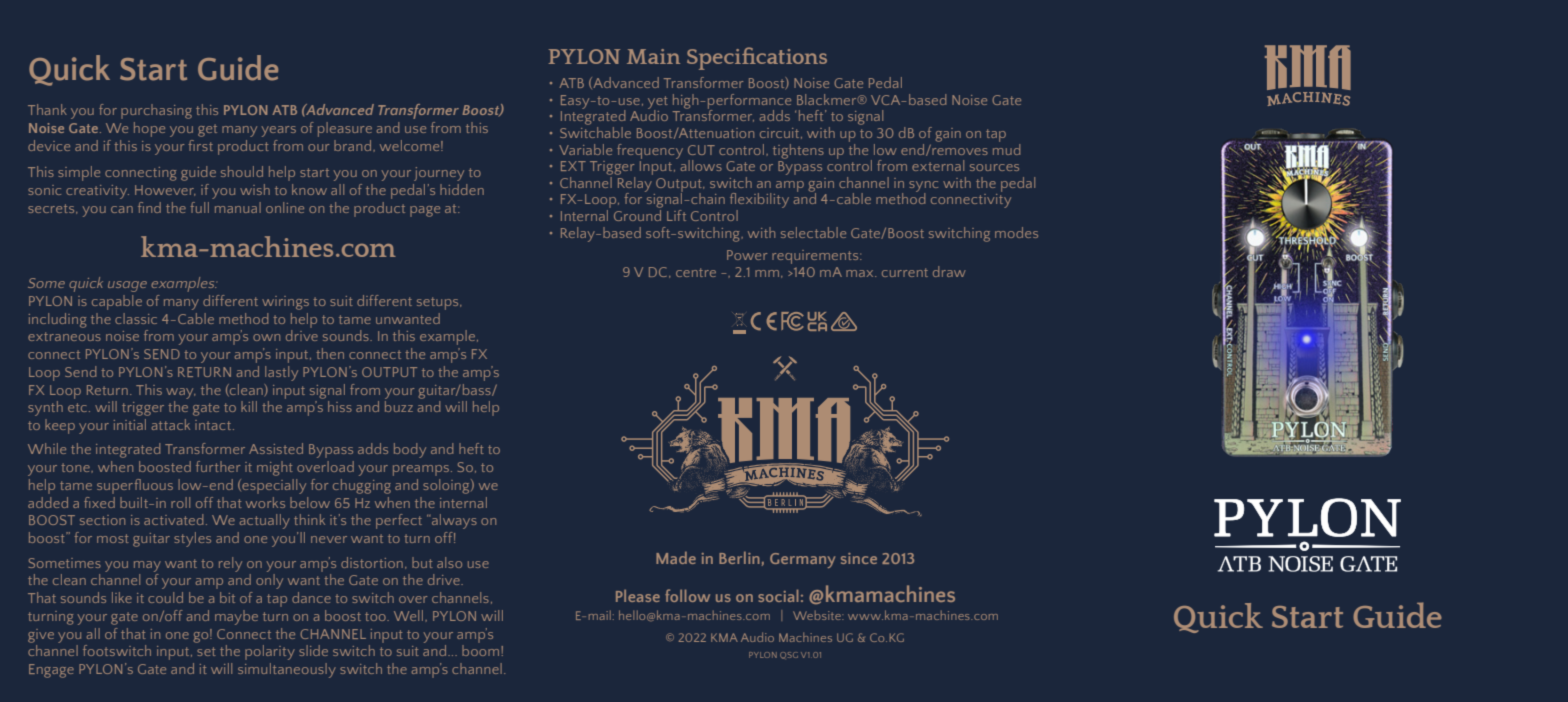  I want to click on buzz, so click(399, 406).
